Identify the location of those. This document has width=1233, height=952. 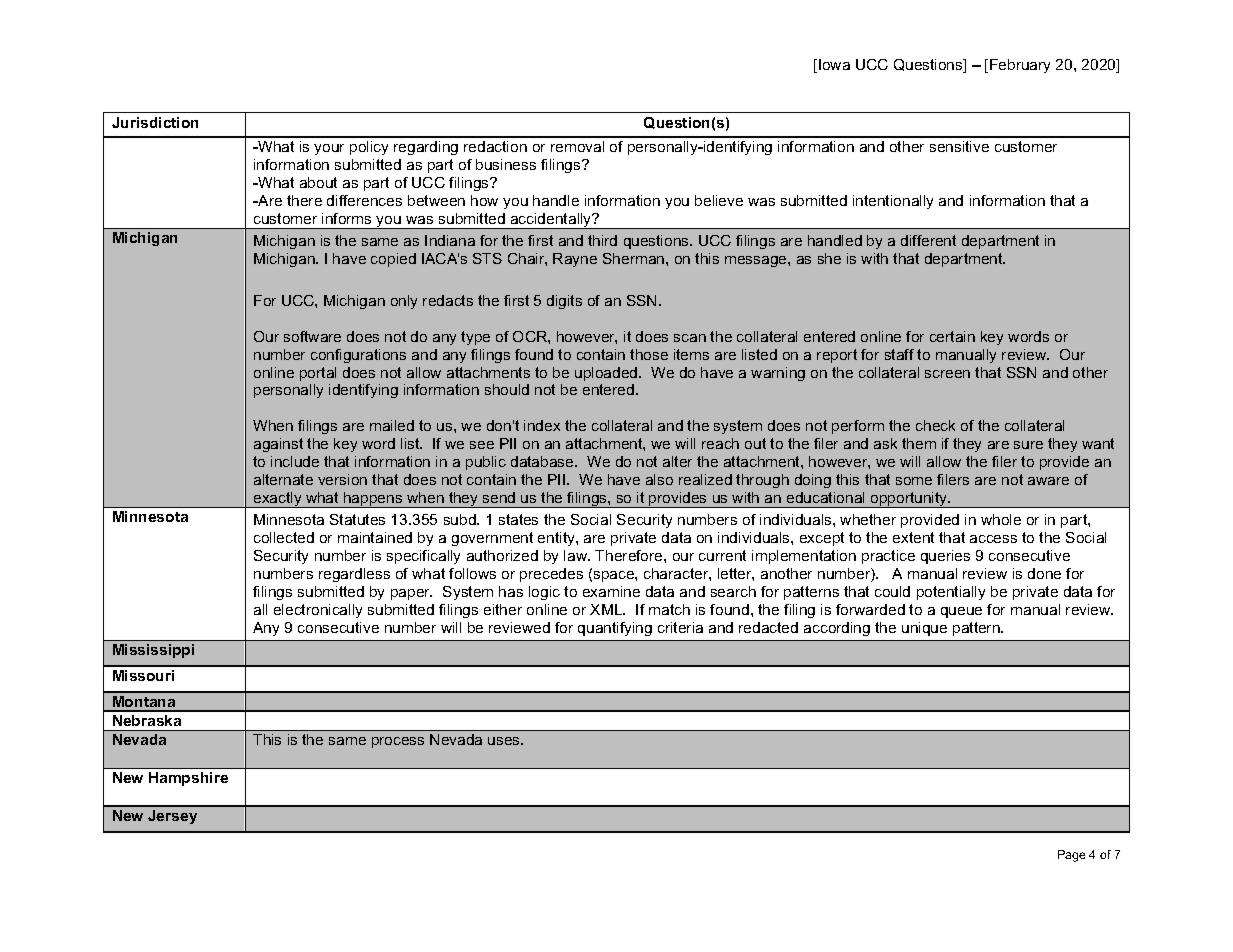
(649, 354).
